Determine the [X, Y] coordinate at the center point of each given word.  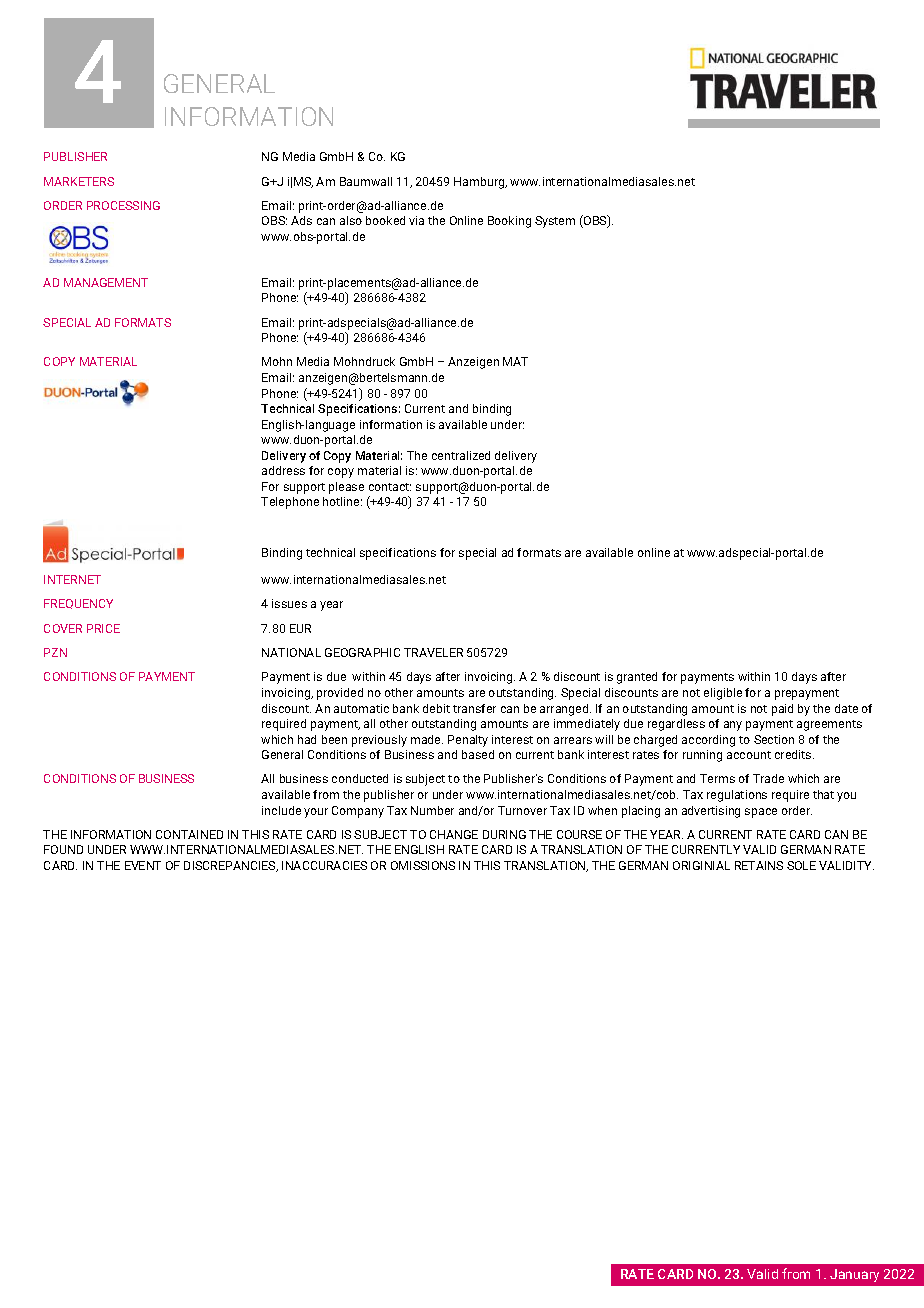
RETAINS [759, 865]
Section [774, 739]
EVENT [143, 865]
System [555, 222]
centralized [461, 455]
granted [637, 678]
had [307, 739]
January [854, 1275]
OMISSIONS [423, 865]
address [283, 470]
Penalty [468, 741]
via [416, 220]
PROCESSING [123, 205]
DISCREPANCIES [231, 866]
